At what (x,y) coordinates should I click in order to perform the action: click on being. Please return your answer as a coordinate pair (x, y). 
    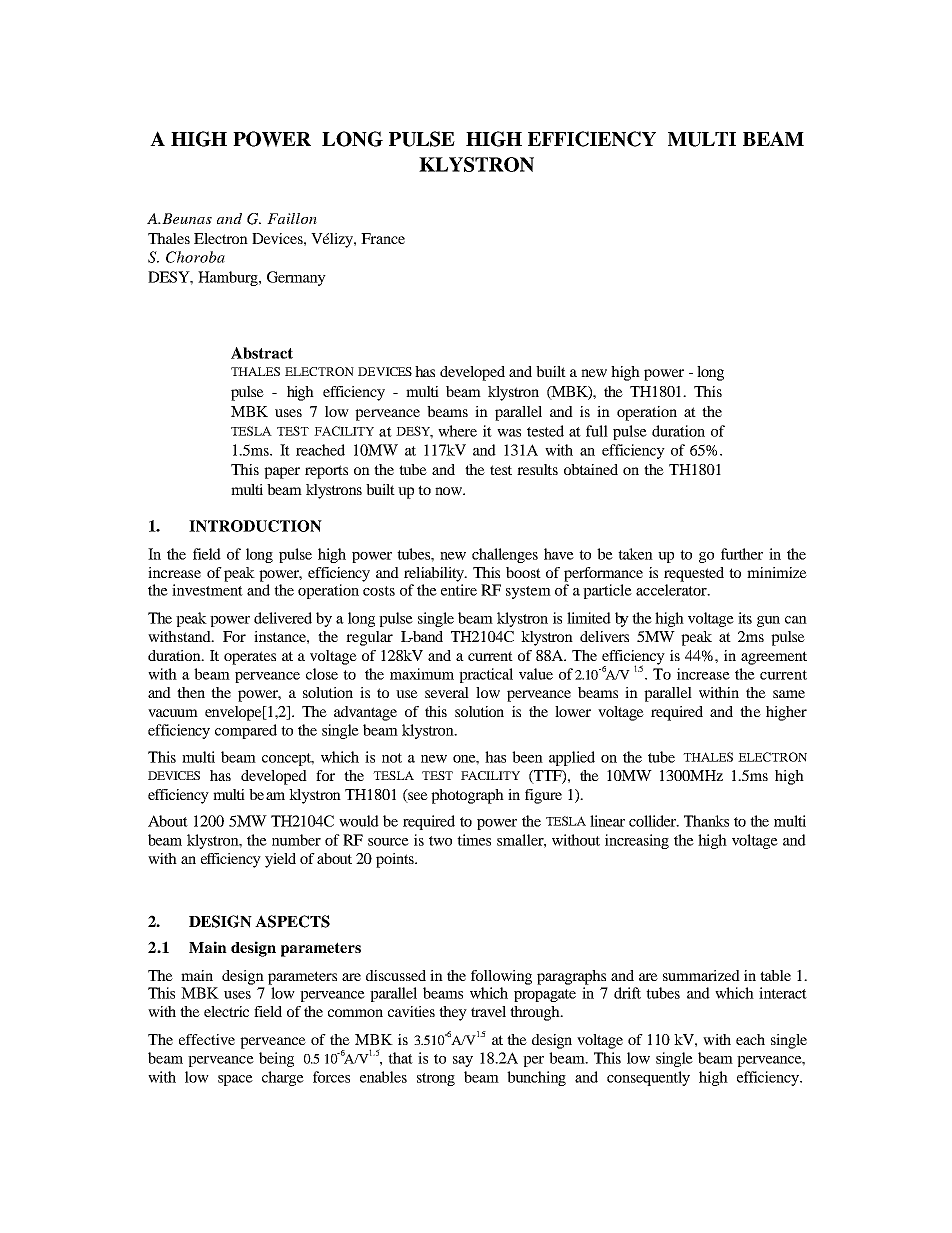
    Looking at the image, I should click on (276, 1059).
